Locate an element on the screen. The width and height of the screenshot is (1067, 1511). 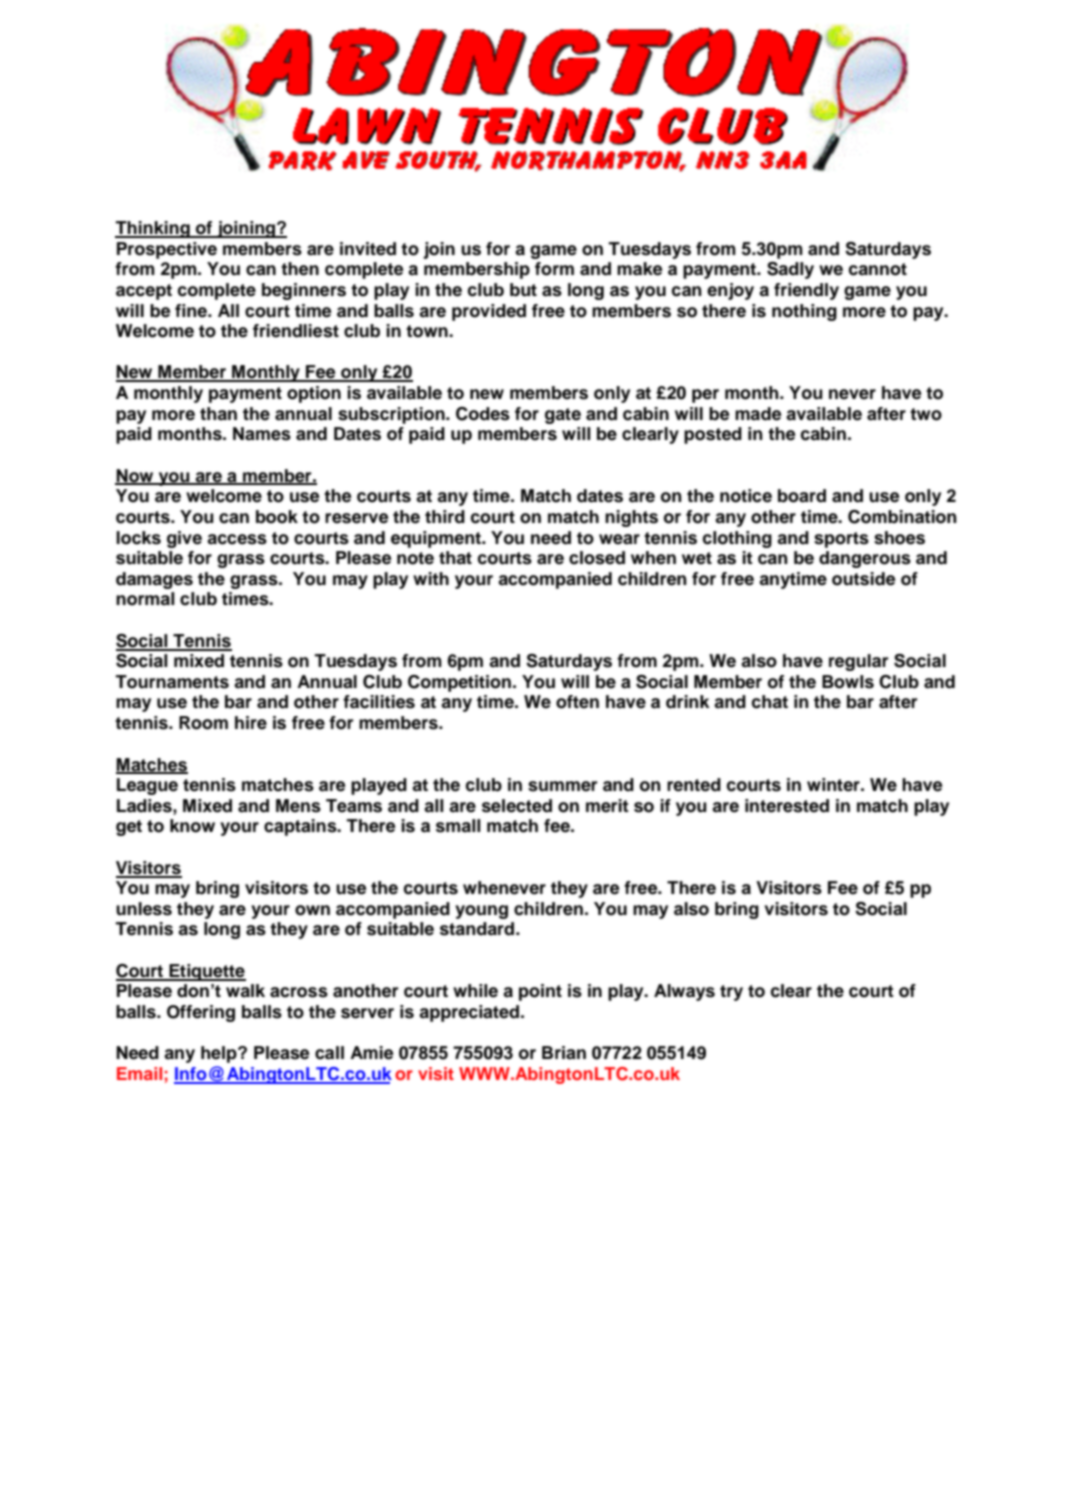
then is located at coordinates (300, 269).
